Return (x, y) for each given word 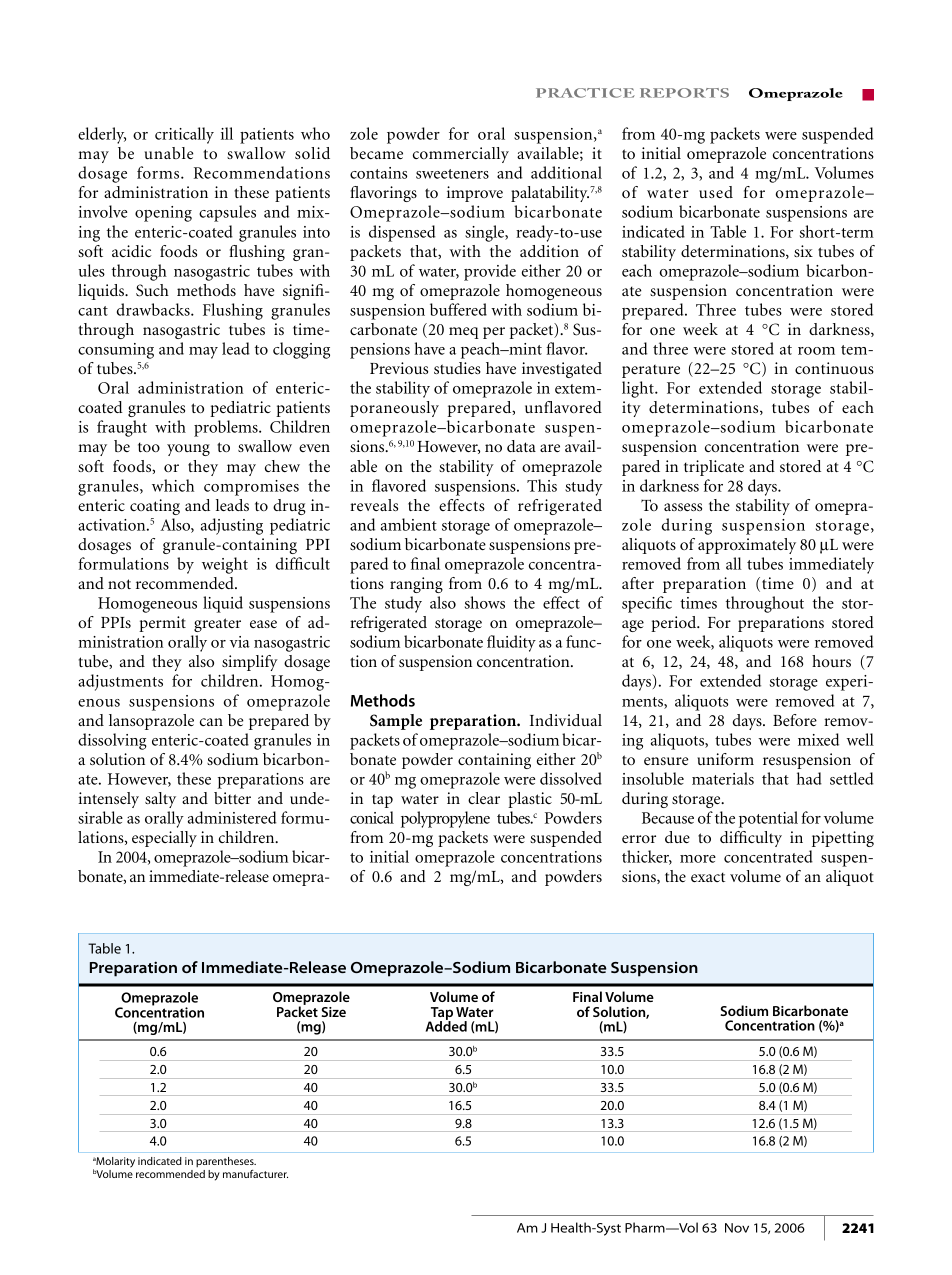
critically (184, 135)
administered (232, 817)
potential (768, 819)
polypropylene (445, 819)
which (173, 485)
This (542, 485)
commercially (461, 155)
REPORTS (684, 93)
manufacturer (255, 1174)
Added (446, 1025)
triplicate (714, 468)
